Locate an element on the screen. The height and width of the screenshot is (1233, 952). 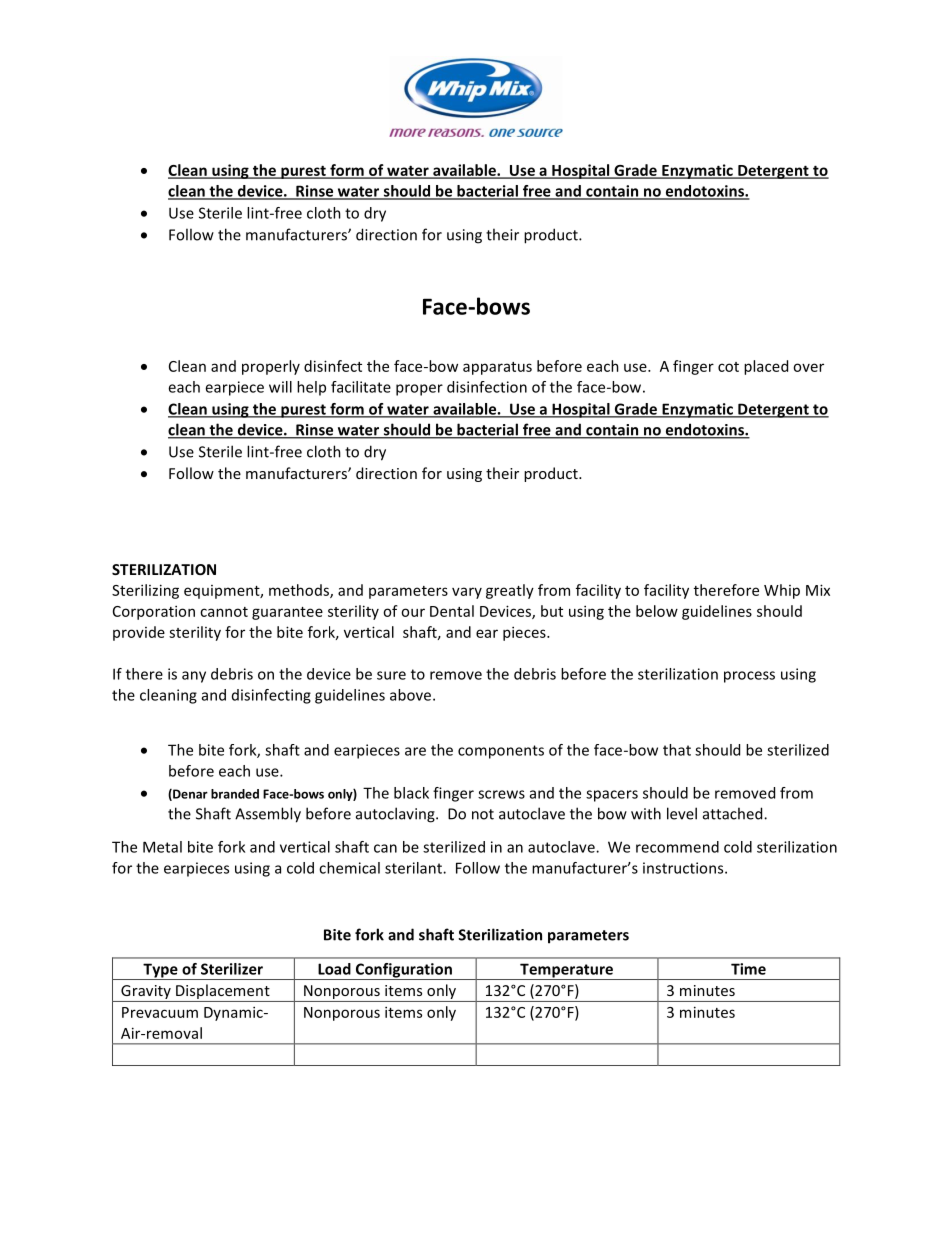
will is located at coordinates (280, 387).
